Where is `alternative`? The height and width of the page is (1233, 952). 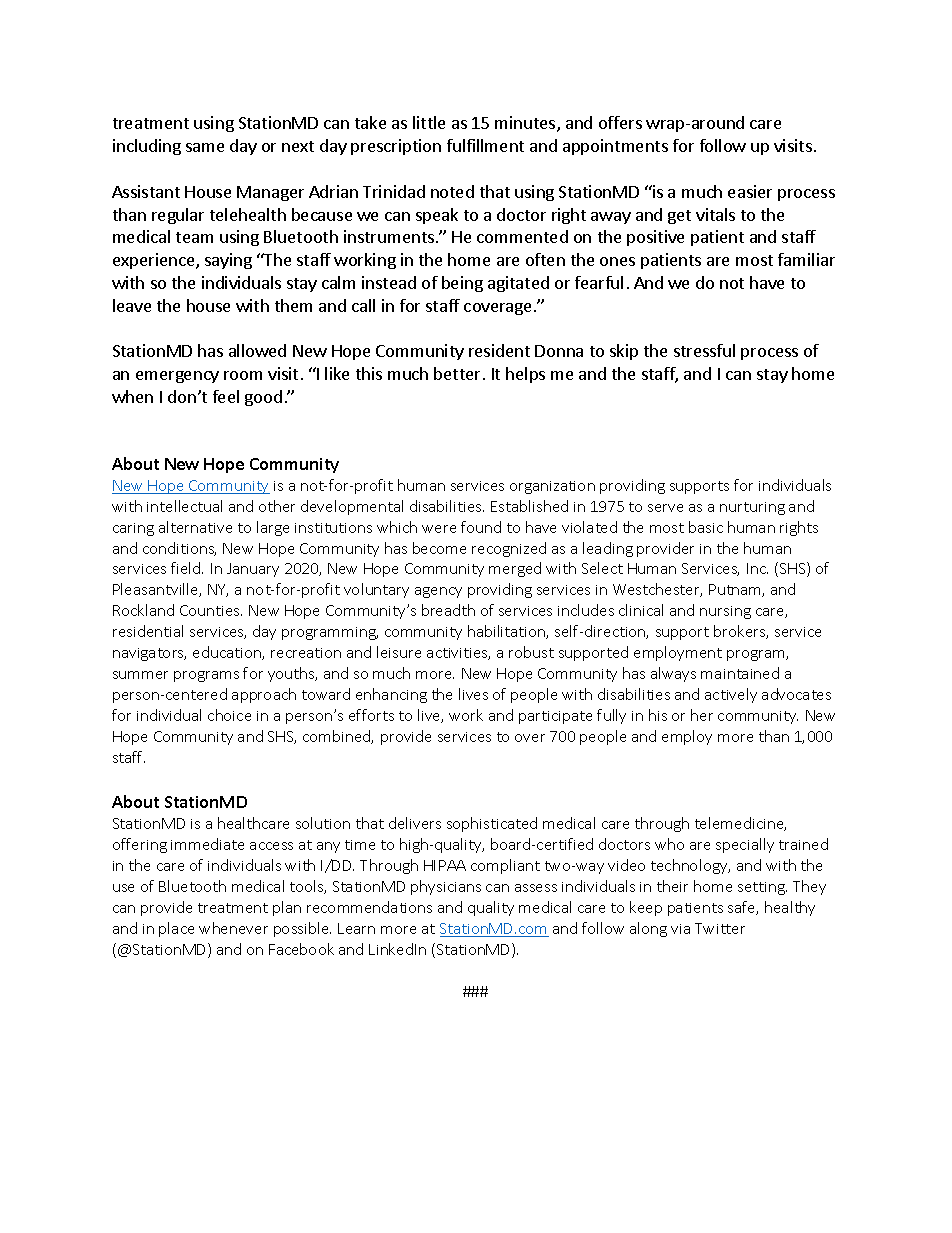 alternative is located at coordinates (195, 527).
